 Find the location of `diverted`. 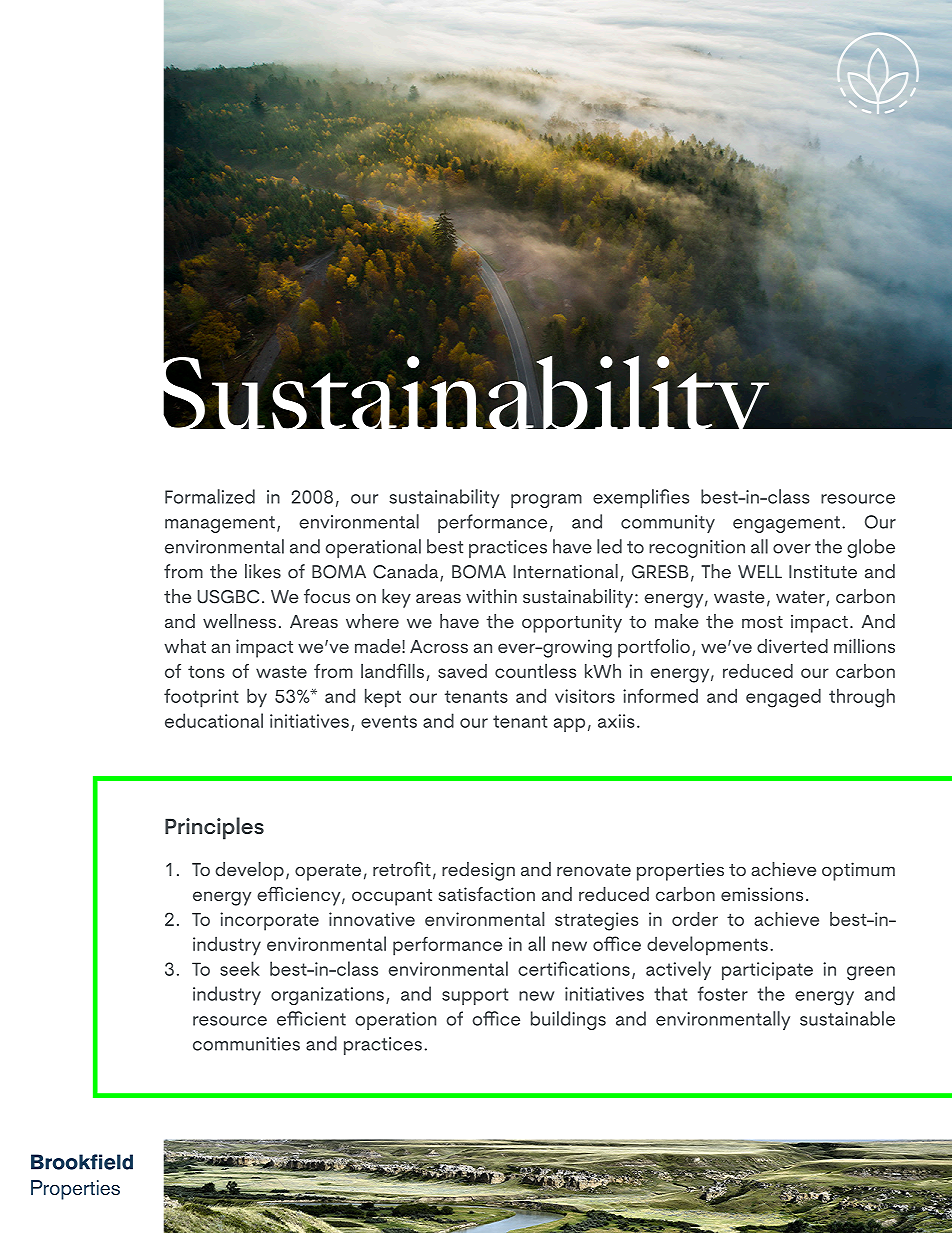

diverted is located at coordinates (792, 646).
